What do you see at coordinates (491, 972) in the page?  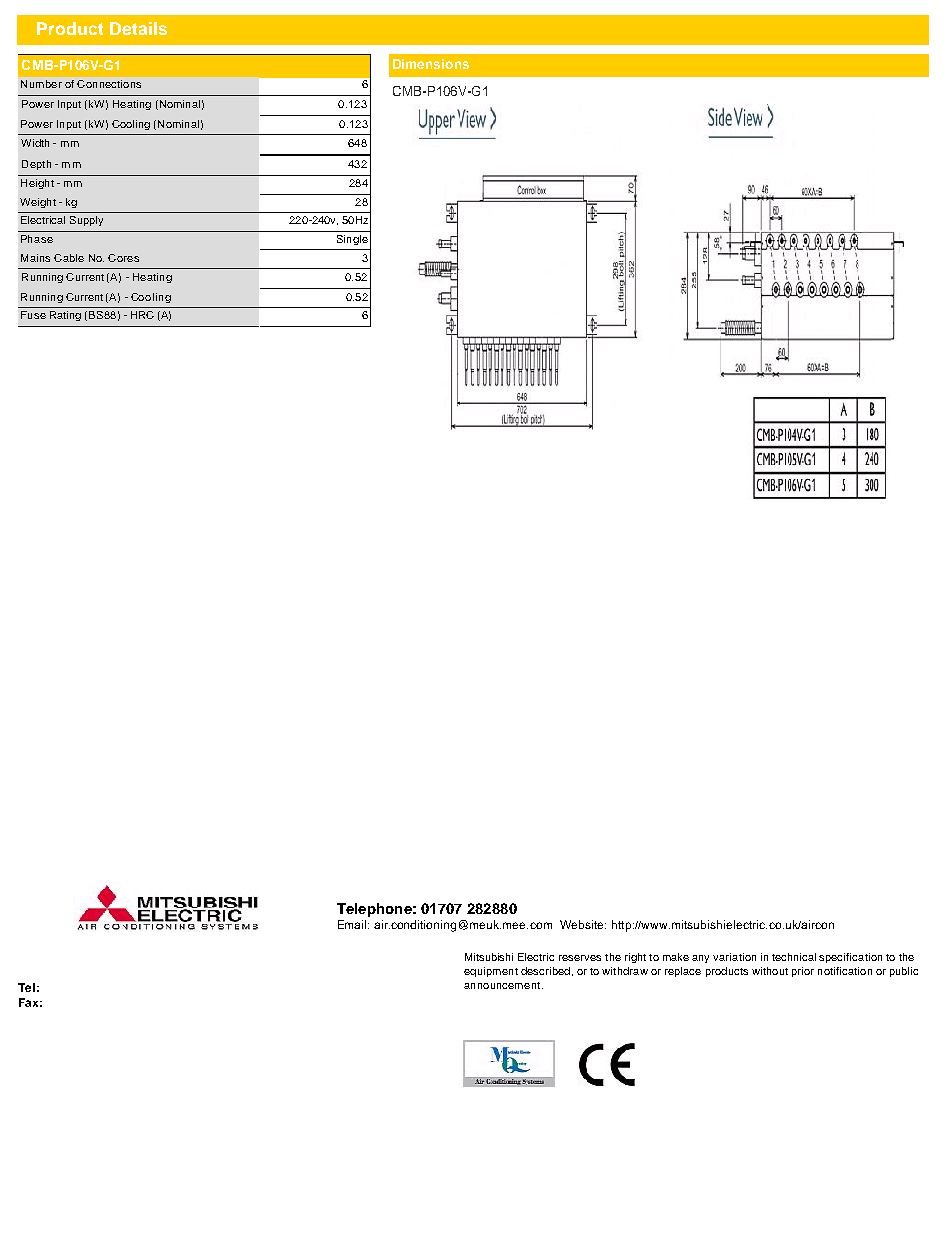 I see `equipment` at bounding box center [491, 972].
